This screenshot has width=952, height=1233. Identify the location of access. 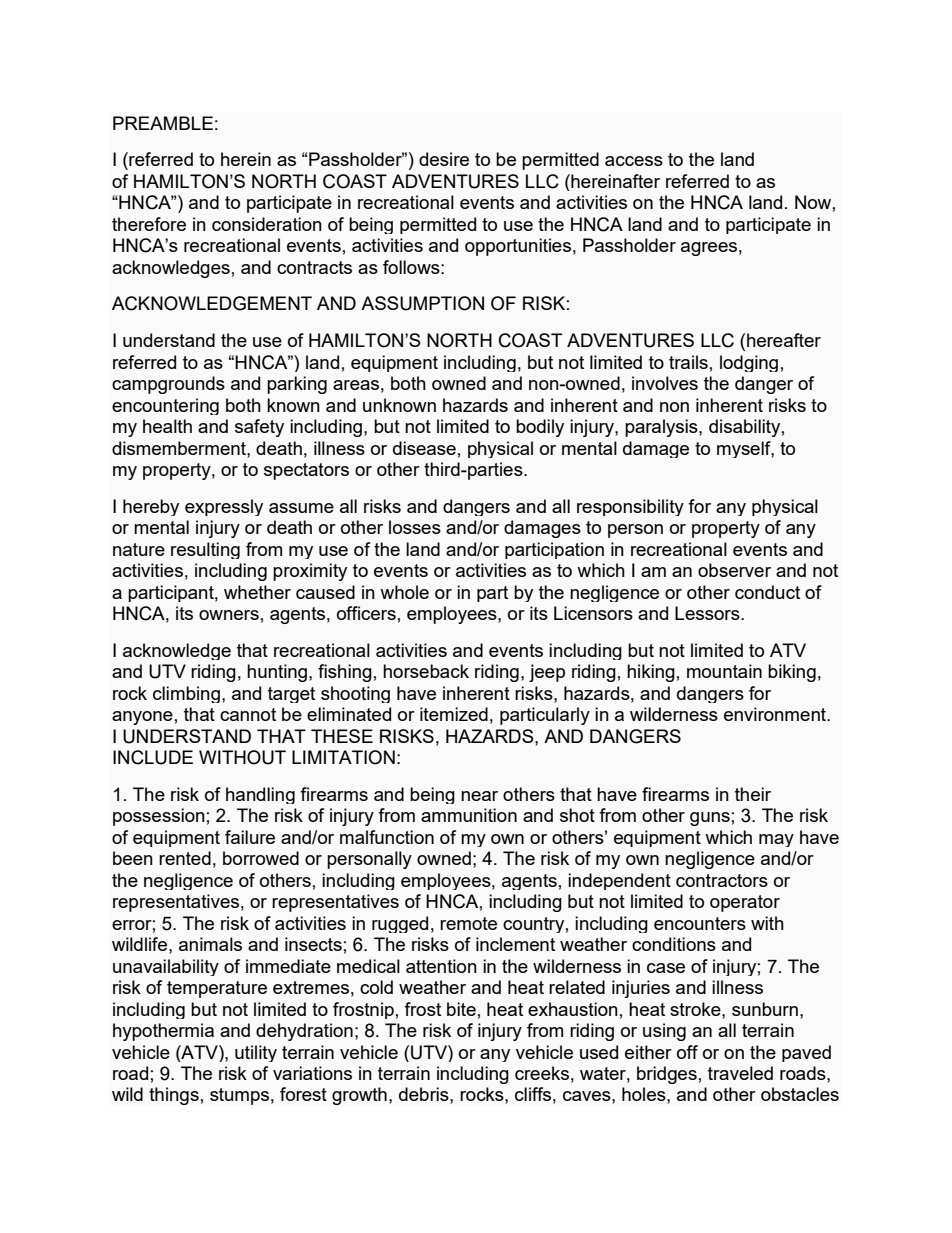
(634, 161).
